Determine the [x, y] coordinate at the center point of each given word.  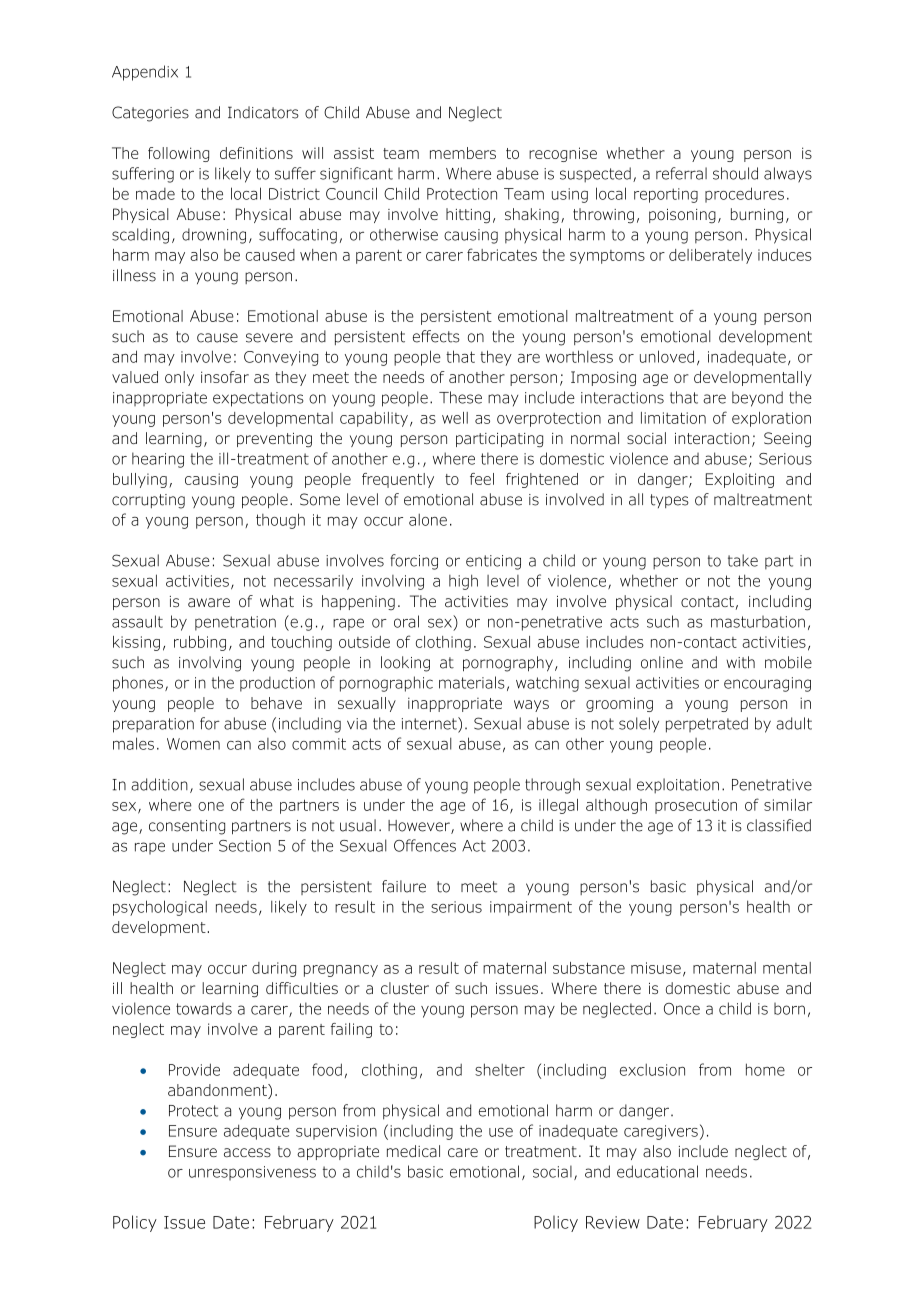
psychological [160, 908]
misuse [656, 968]
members [463, 153]
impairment [531, 908]
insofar [225, 377]
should [735, 173]
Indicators [263, 112]
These [460, 397]
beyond [757, 399]
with [740, 662]
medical [413, 1151]
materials [472, 682]
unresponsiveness [252, 1173]
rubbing [200, 643]
